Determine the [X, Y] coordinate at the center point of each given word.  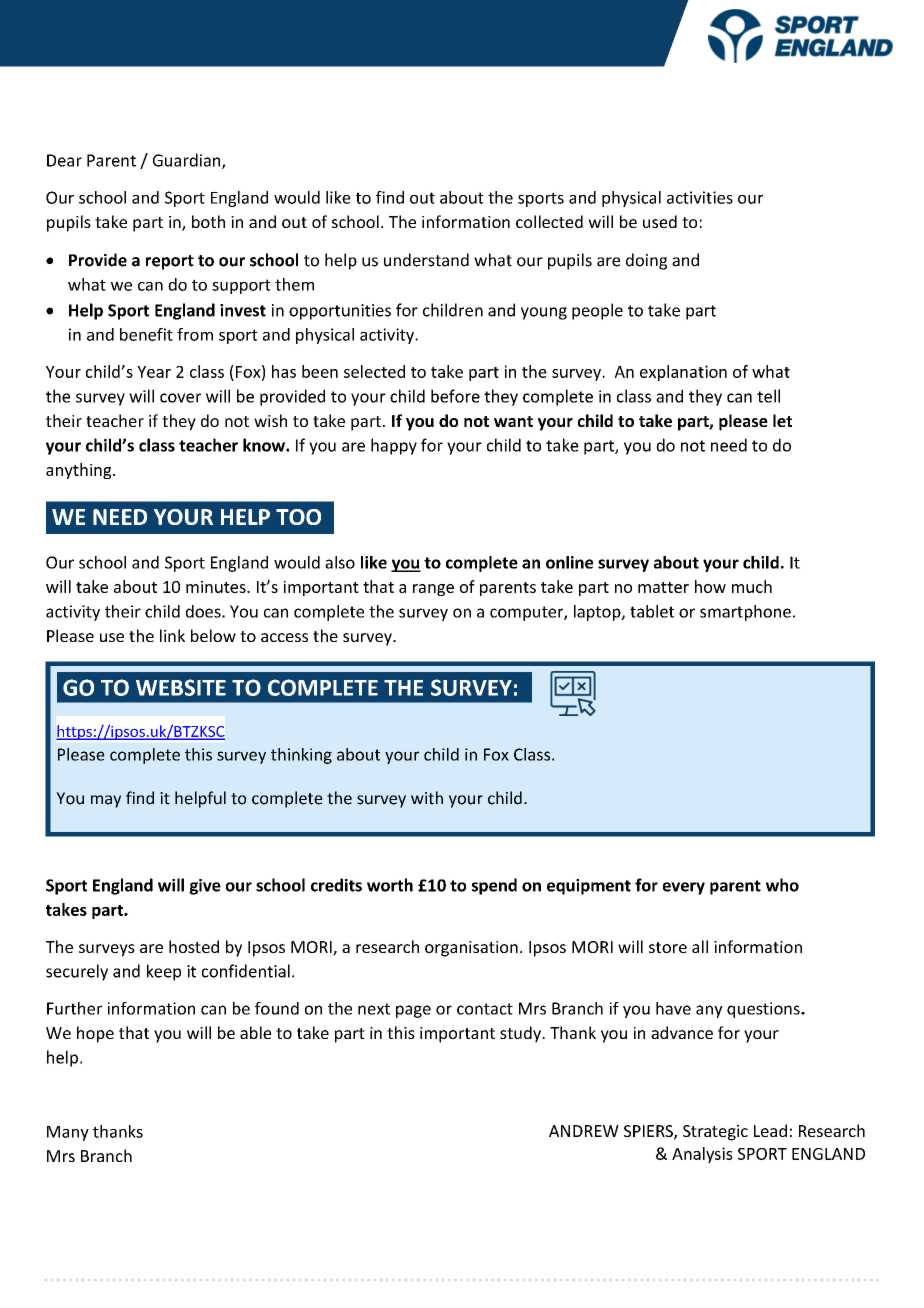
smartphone [745, 613]
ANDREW [584, 1131]
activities [700, 197]
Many [68, 1133]
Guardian [188, 161]
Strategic [715, 1133]
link [172, 635]
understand [426, 260]
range [433, 590]
